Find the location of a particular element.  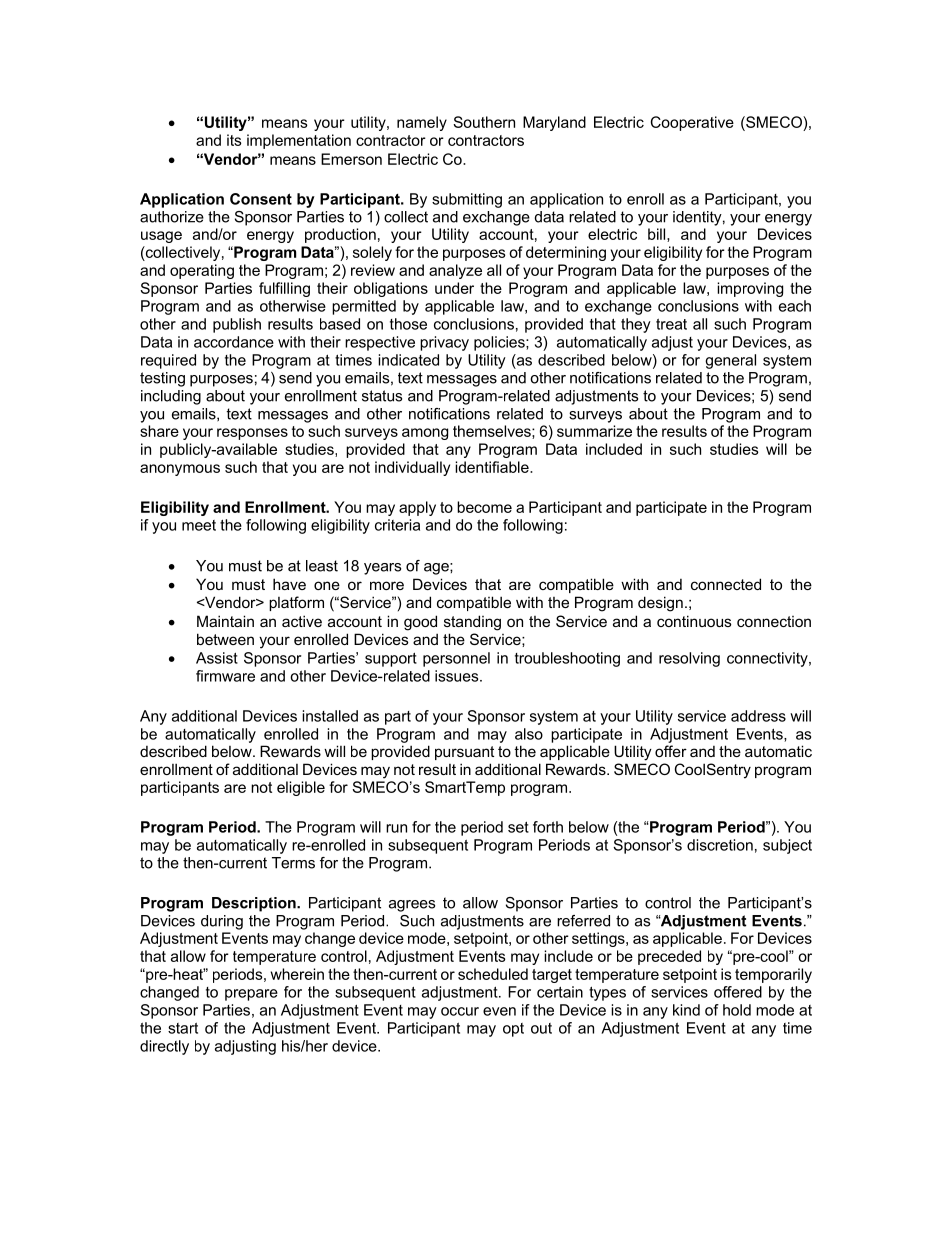

Southern is located at coordinates (484, 122).
